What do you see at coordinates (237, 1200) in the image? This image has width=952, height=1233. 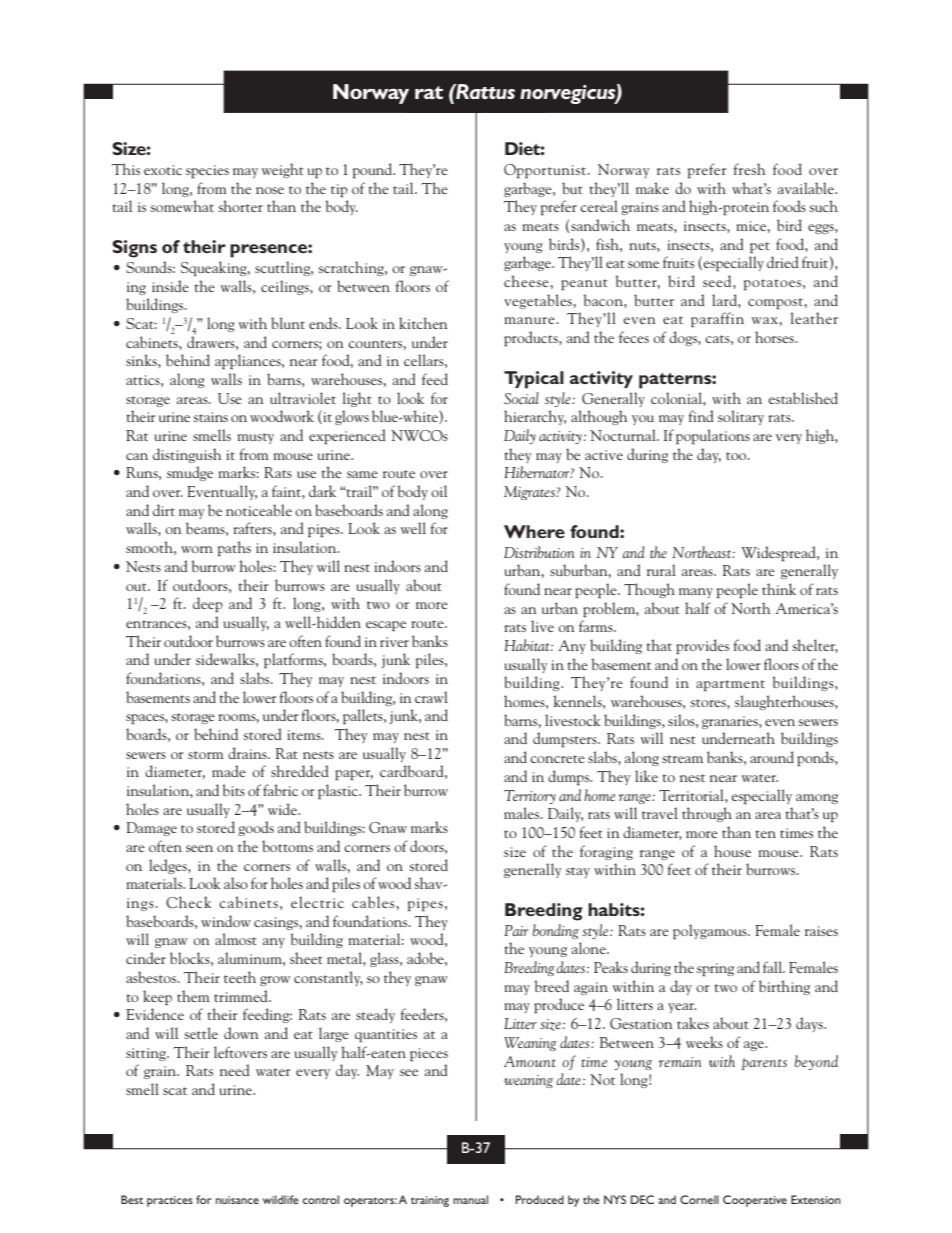 I see `nuisance` at bounding box center [237, 1200].
